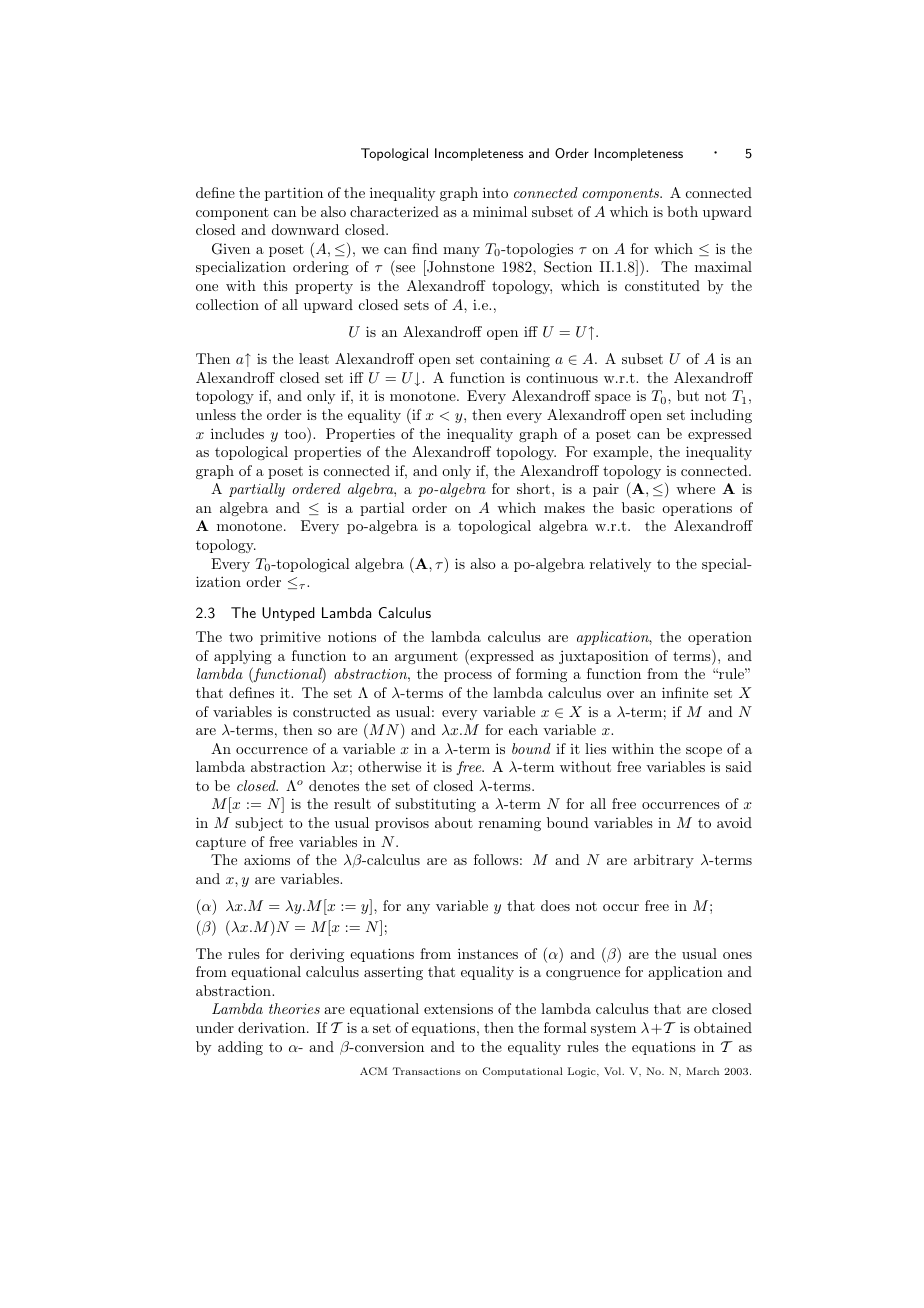  Describe the element at coordinates (296, 433) in the document. I see `too` at that location.
